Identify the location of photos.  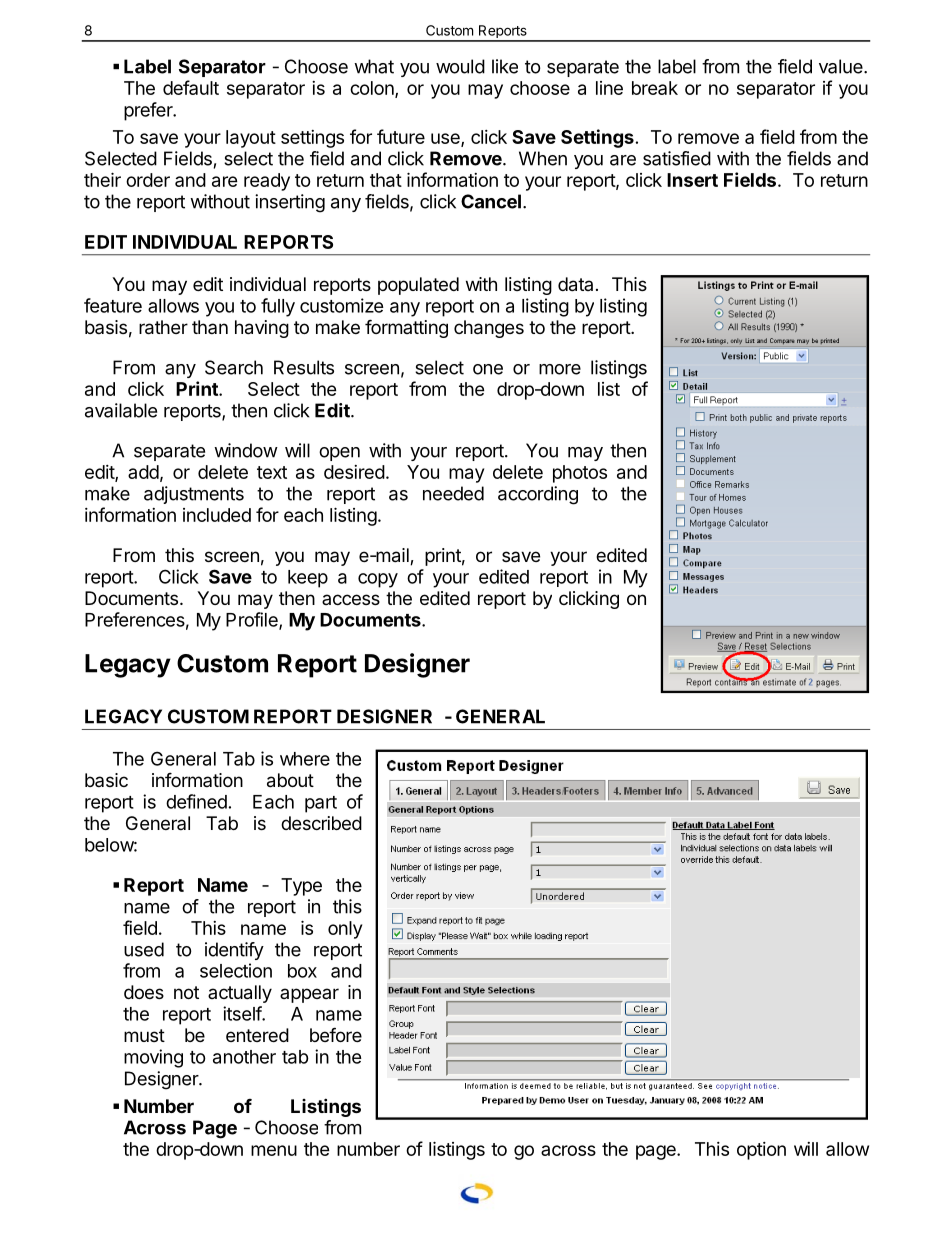
(580, 474).
